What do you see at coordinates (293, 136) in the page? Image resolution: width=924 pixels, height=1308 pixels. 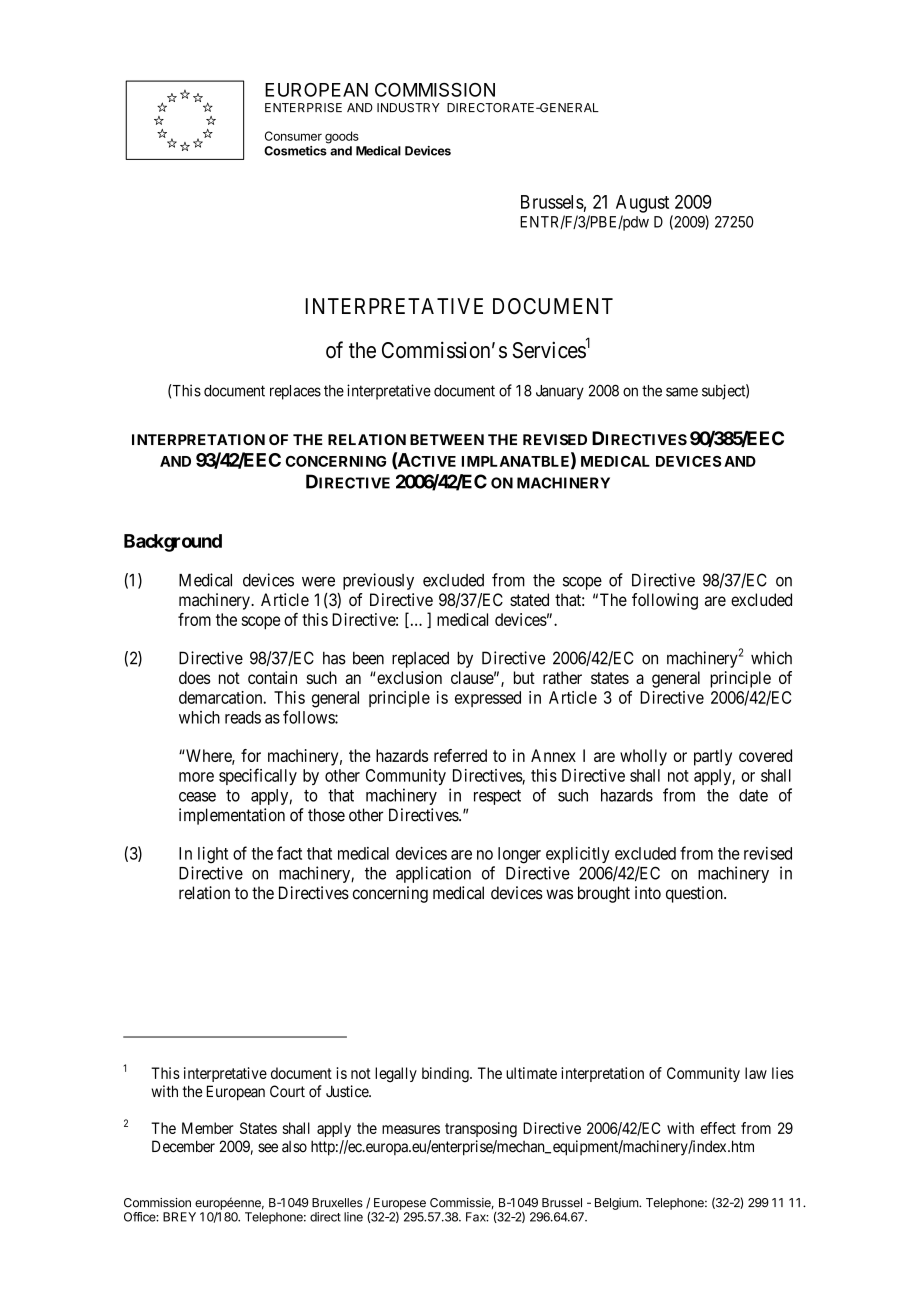 I see `Consumer` at bounding box center [293, 136].
